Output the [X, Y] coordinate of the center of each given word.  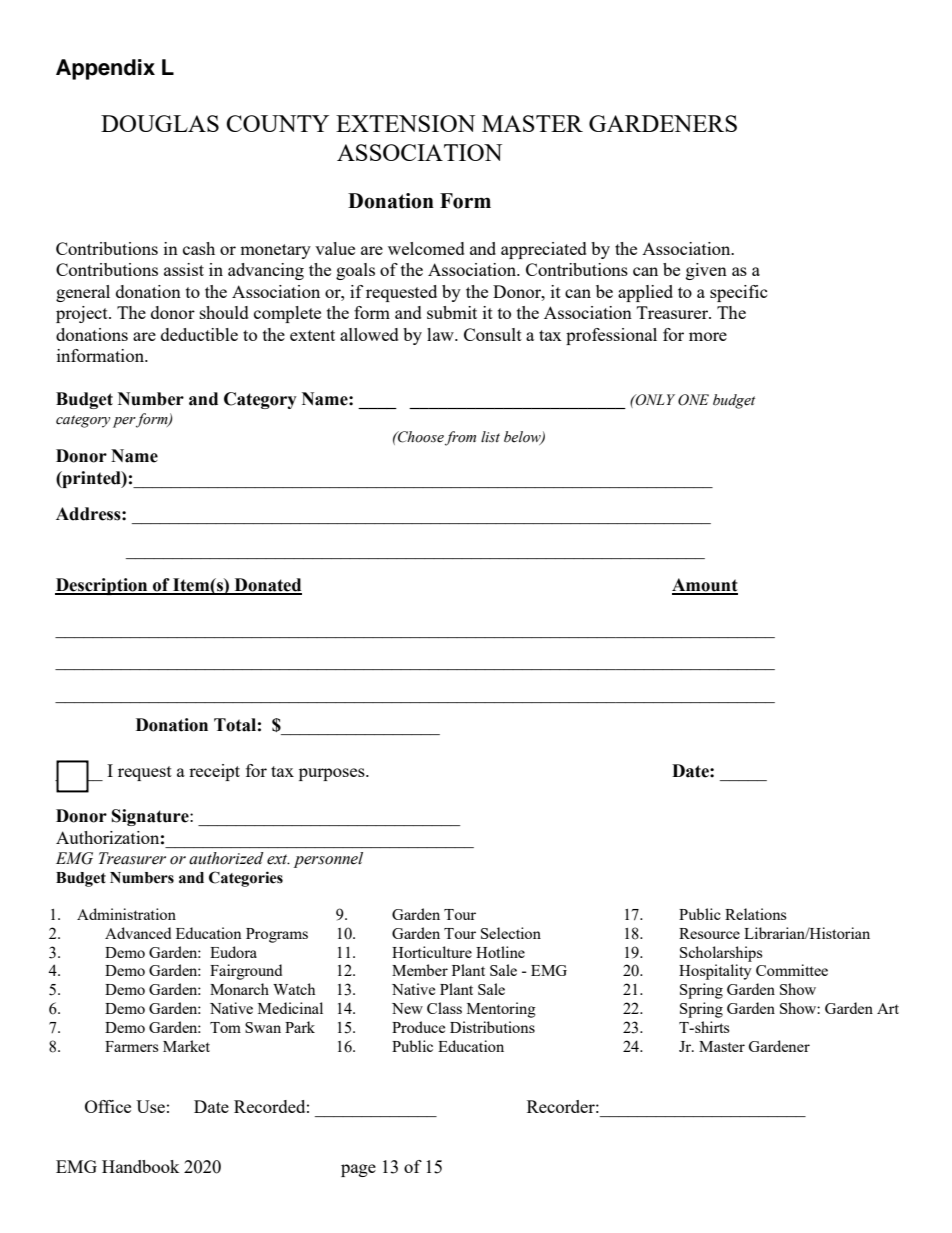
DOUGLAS [160, 123]
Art [888, 1008]
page [358, 1170]
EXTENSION [405, 123]
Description [102, 586]
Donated [267, 586]
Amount [705, 586]
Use [150, 1106]
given [706, 271]
